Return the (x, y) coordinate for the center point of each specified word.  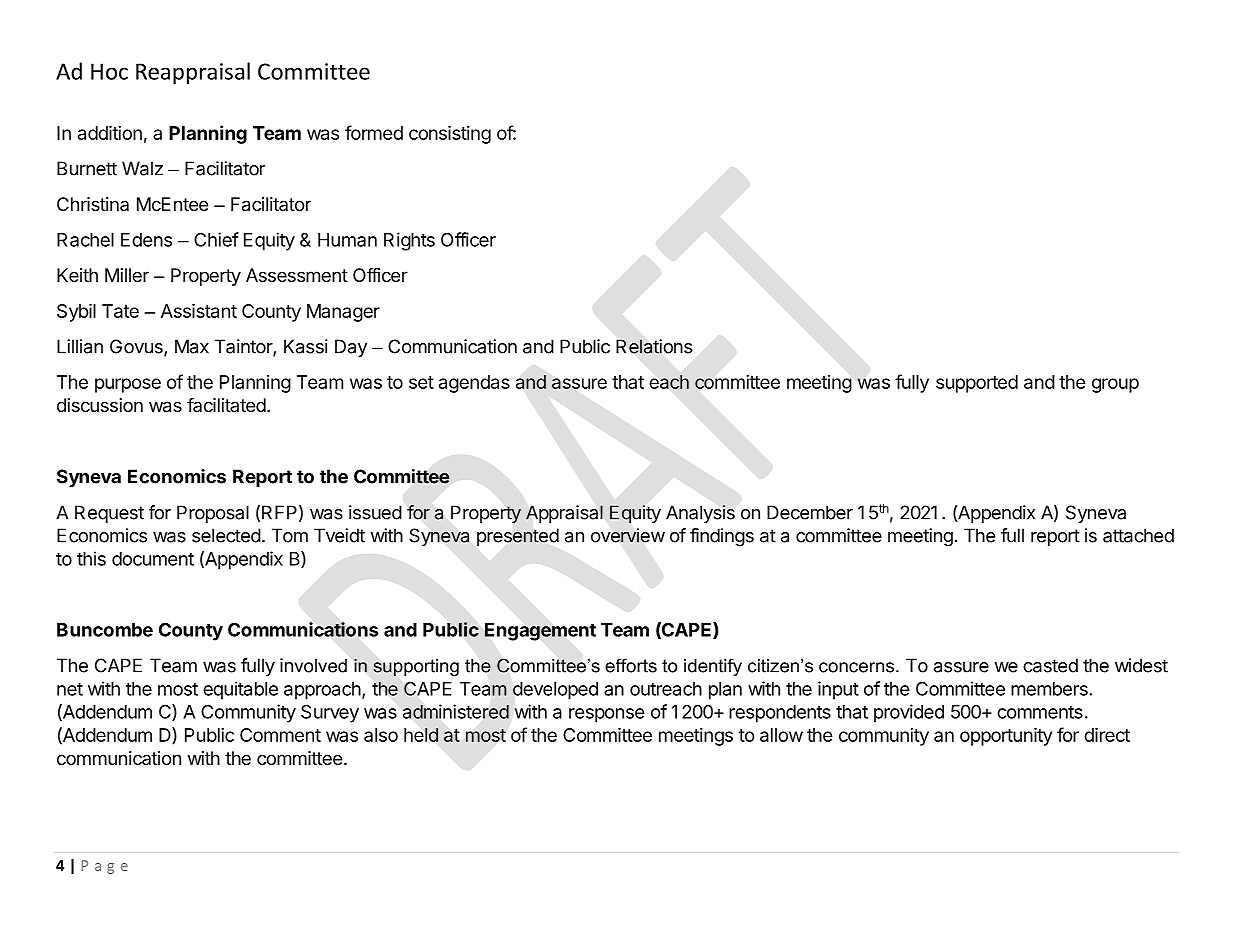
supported (977, 384)
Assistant (199, 311)
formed (374, 132)
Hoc (109, 71)
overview (628, 535)
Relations (654, 346)
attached (1138, 535)
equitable (240, 690)
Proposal (213, 514)
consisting (450, 135)
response (607, 715)
